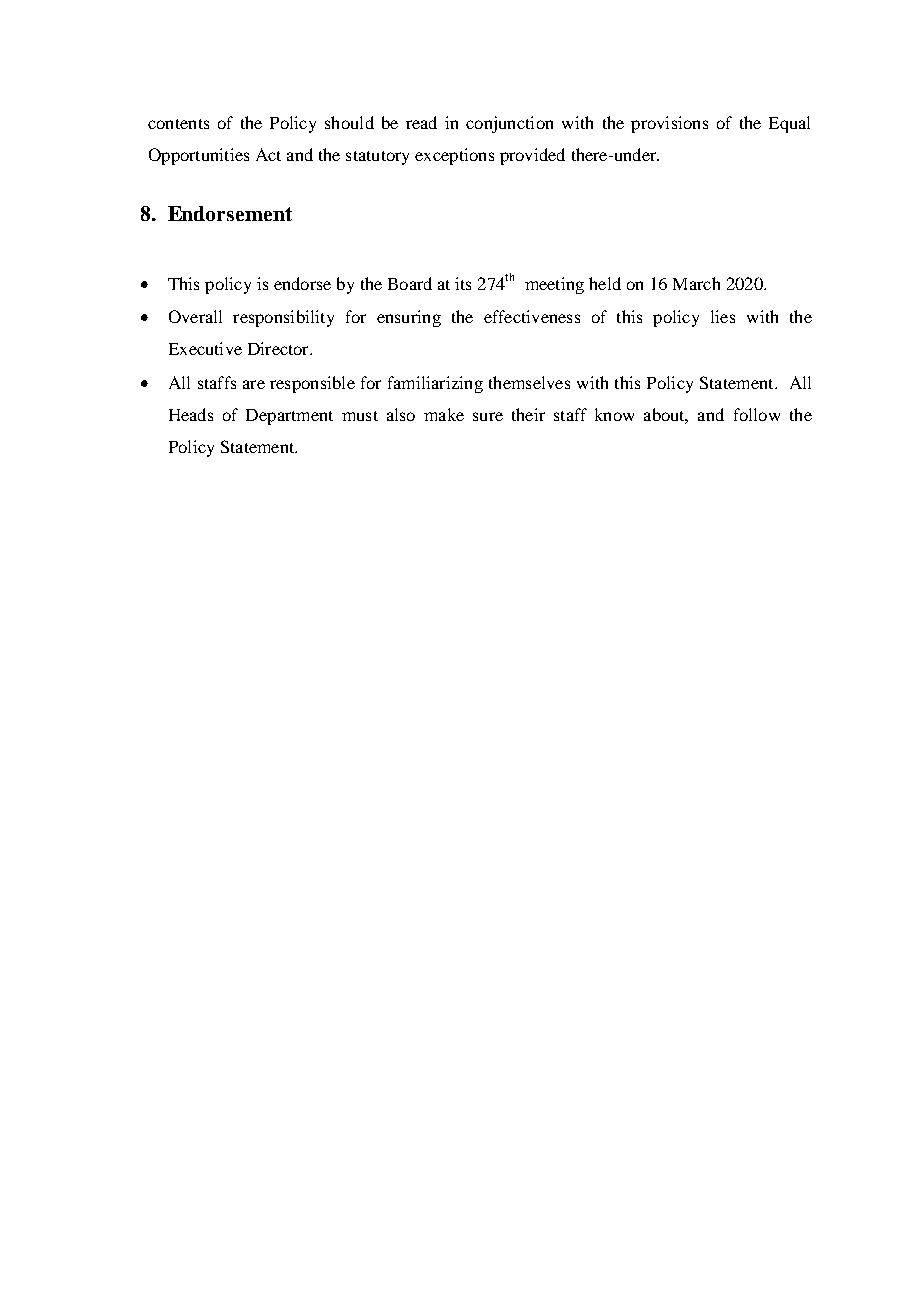 This screenshot has height=1308, width=924. Describe the element at coordinates (532, 156) in the screenshot. I see `provided` at that location.
